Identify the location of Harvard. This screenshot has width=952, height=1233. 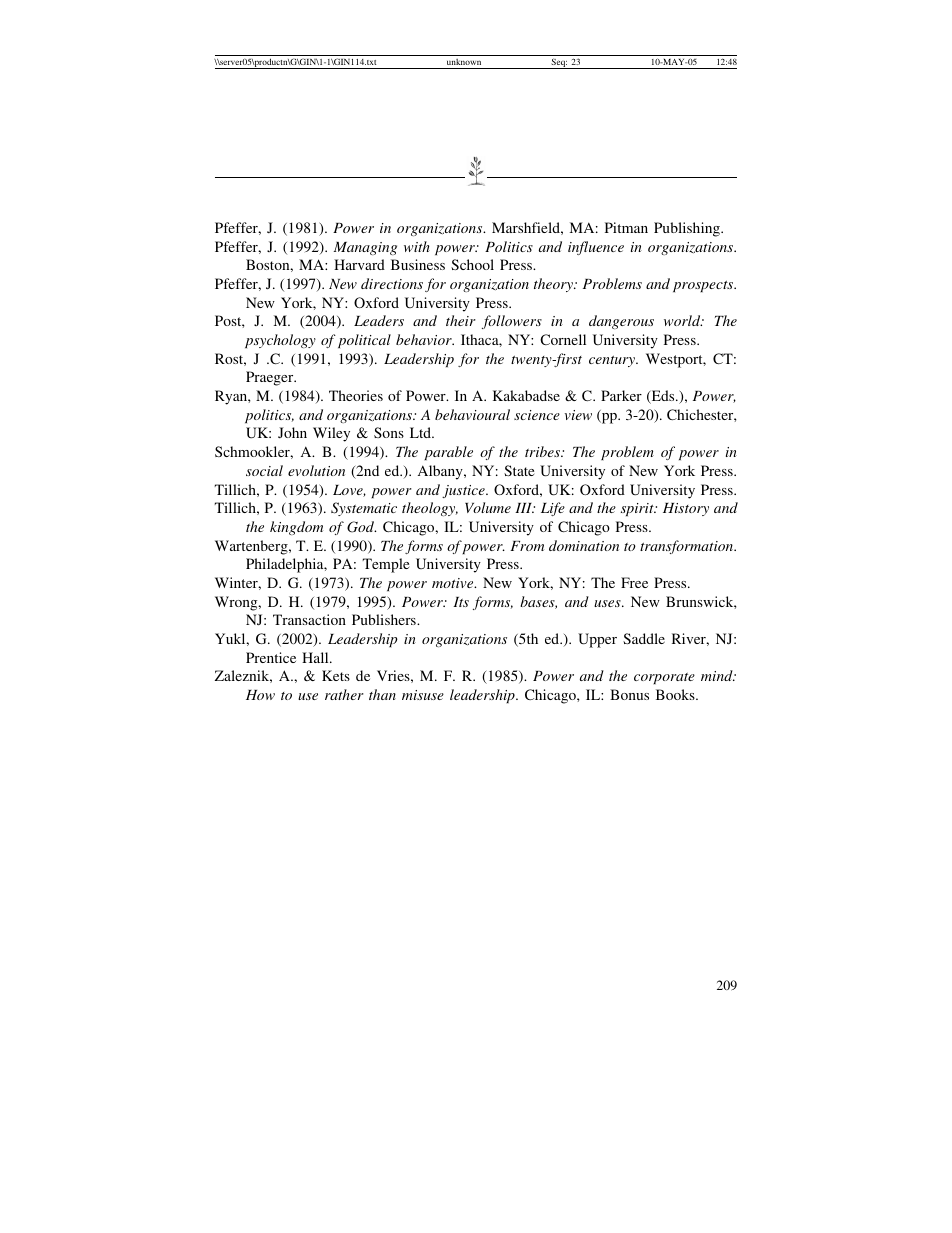
(359, 264).
